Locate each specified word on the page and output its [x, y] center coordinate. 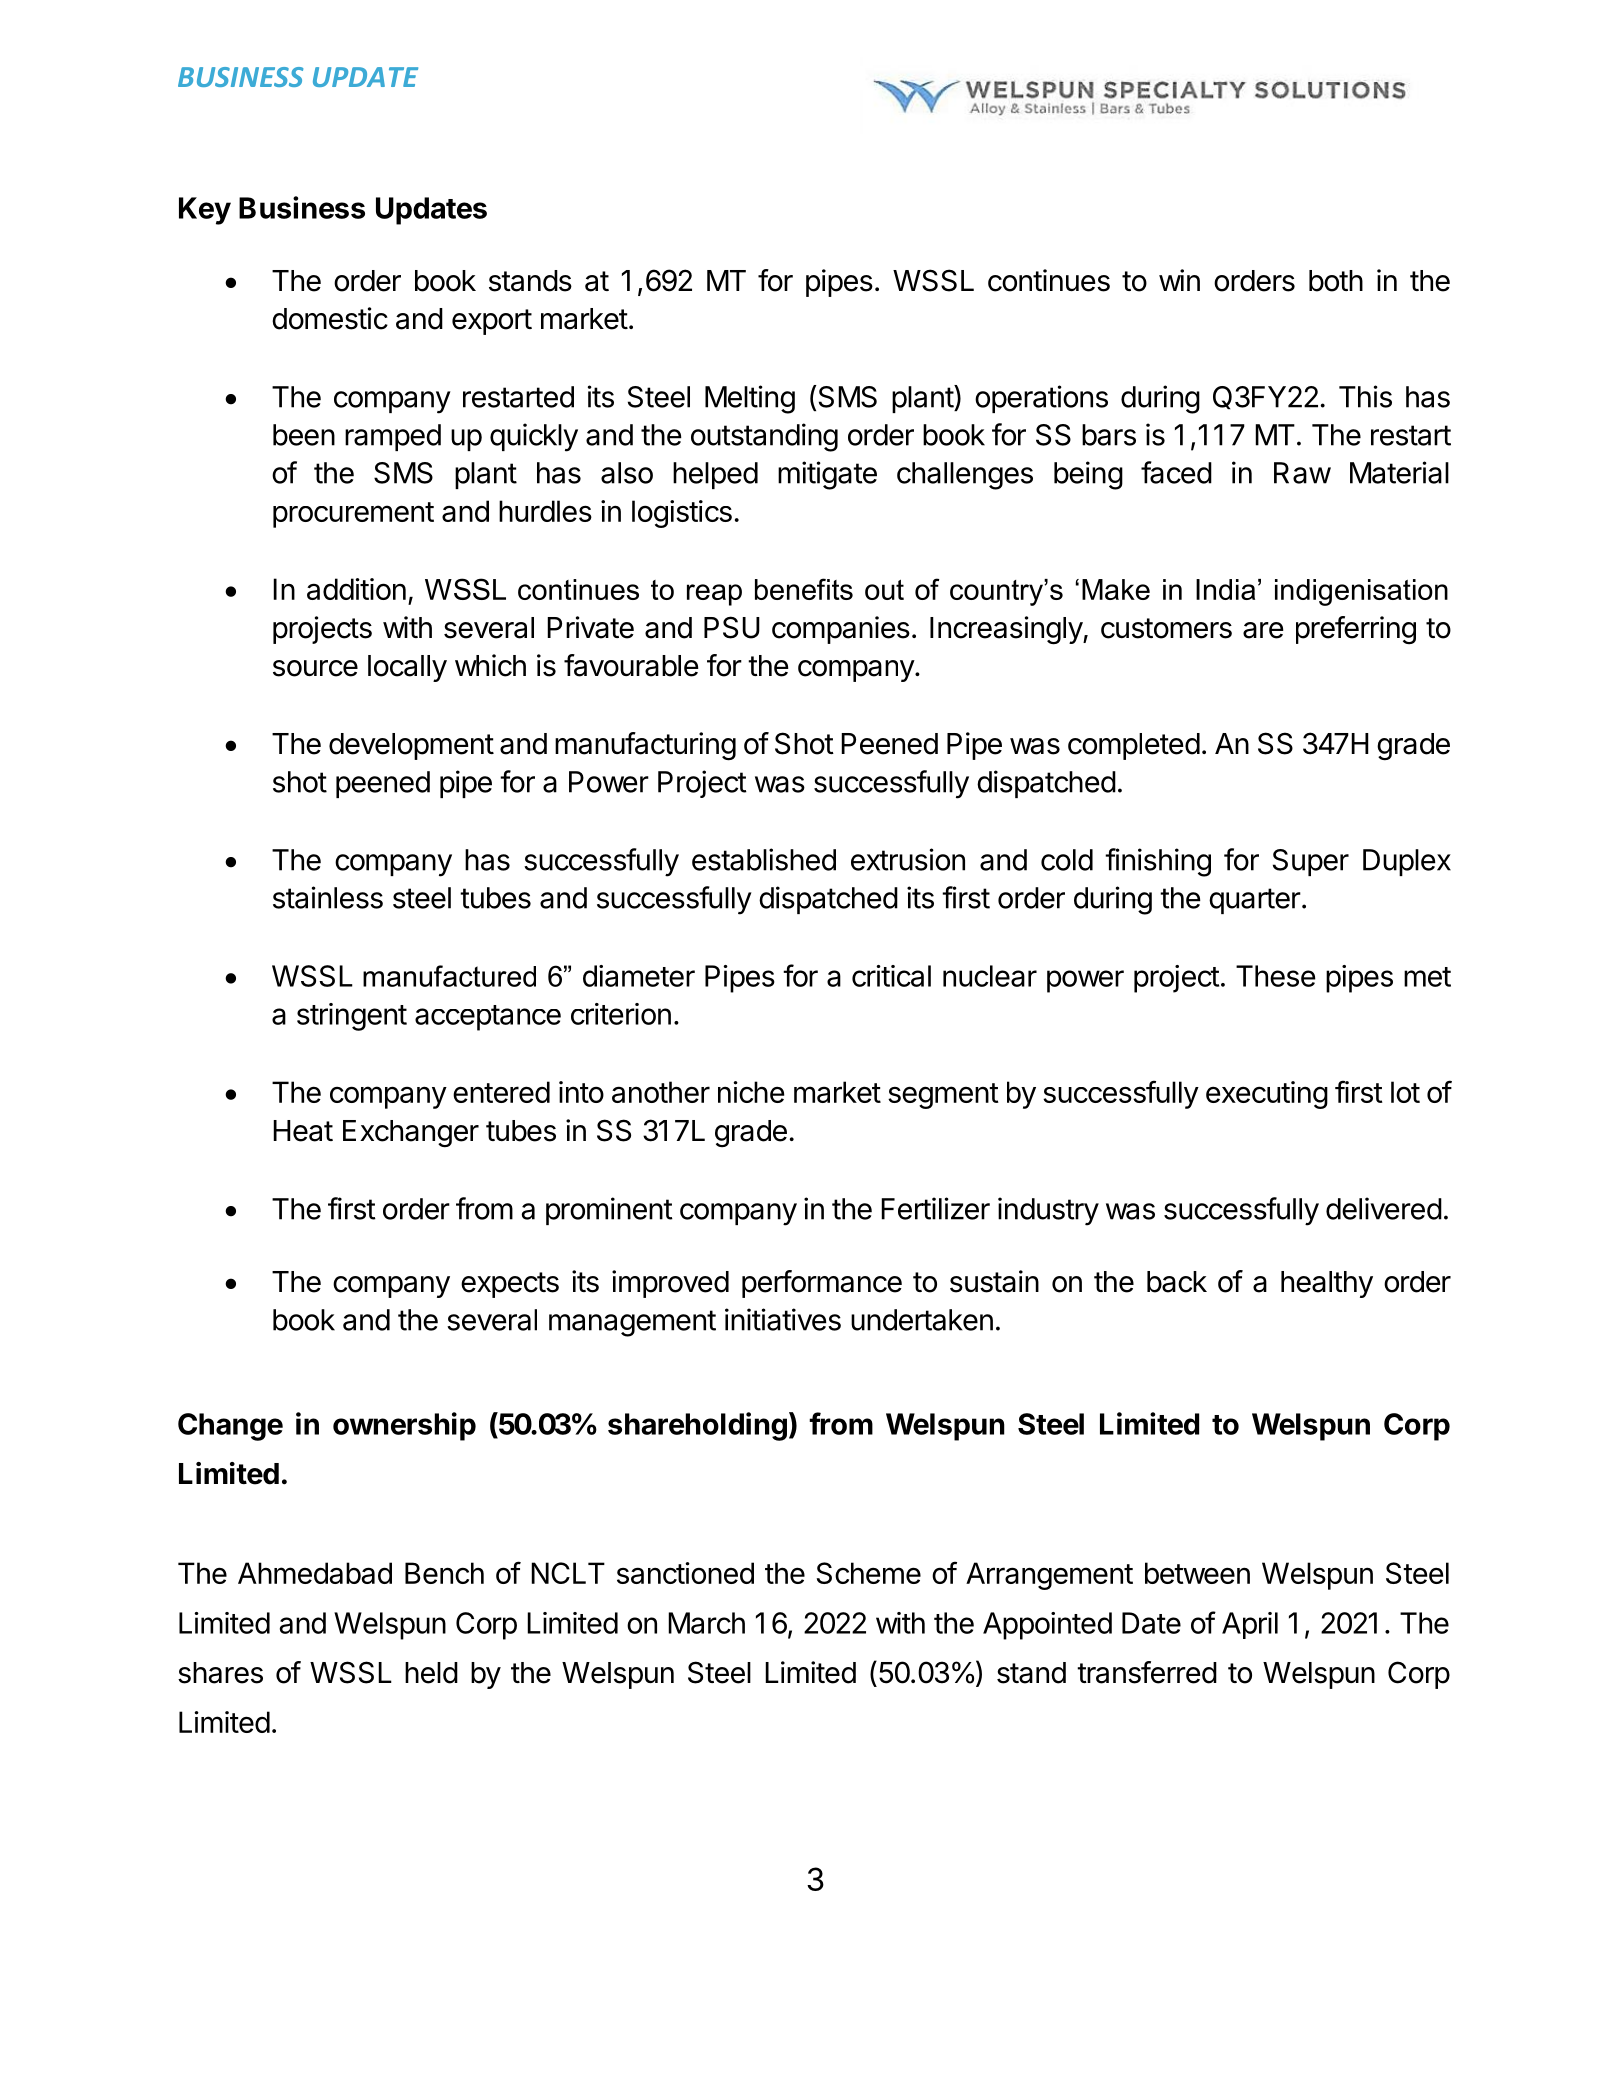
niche [751, 1092]
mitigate [827, 475]
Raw [1302, 473]
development [411, 746]
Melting [750, 399]
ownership [404, 1426]
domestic [330, 318]
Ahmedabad [315, 1573]
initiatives [783, 1319]
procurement [353, 515]
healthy [1327, 1284]
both [1336, 281]
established [764, 859]
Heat [303, 1131]
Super [1311, 862]
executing [1267, 1095]
